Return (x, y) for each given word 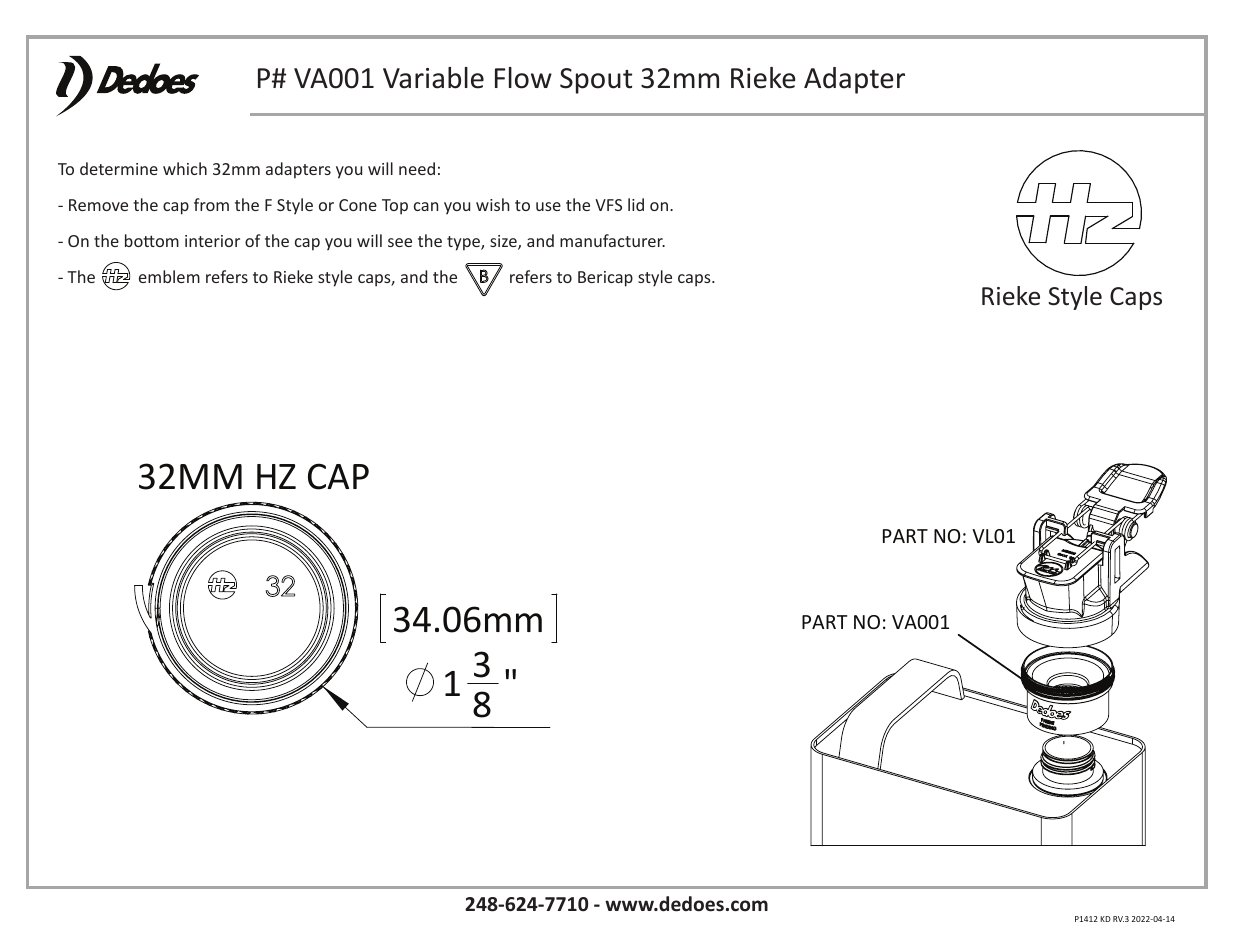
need (417, 168)
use (548, 206)
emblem (169, 276)
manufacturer (612, 240)
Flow (523, 78)
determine (119, 168)
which (185, 168)
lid (636, 204)
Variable (433, 78)
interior (212, 241)
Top (395, 207)
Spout (596, 81)
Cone (358, 205)
